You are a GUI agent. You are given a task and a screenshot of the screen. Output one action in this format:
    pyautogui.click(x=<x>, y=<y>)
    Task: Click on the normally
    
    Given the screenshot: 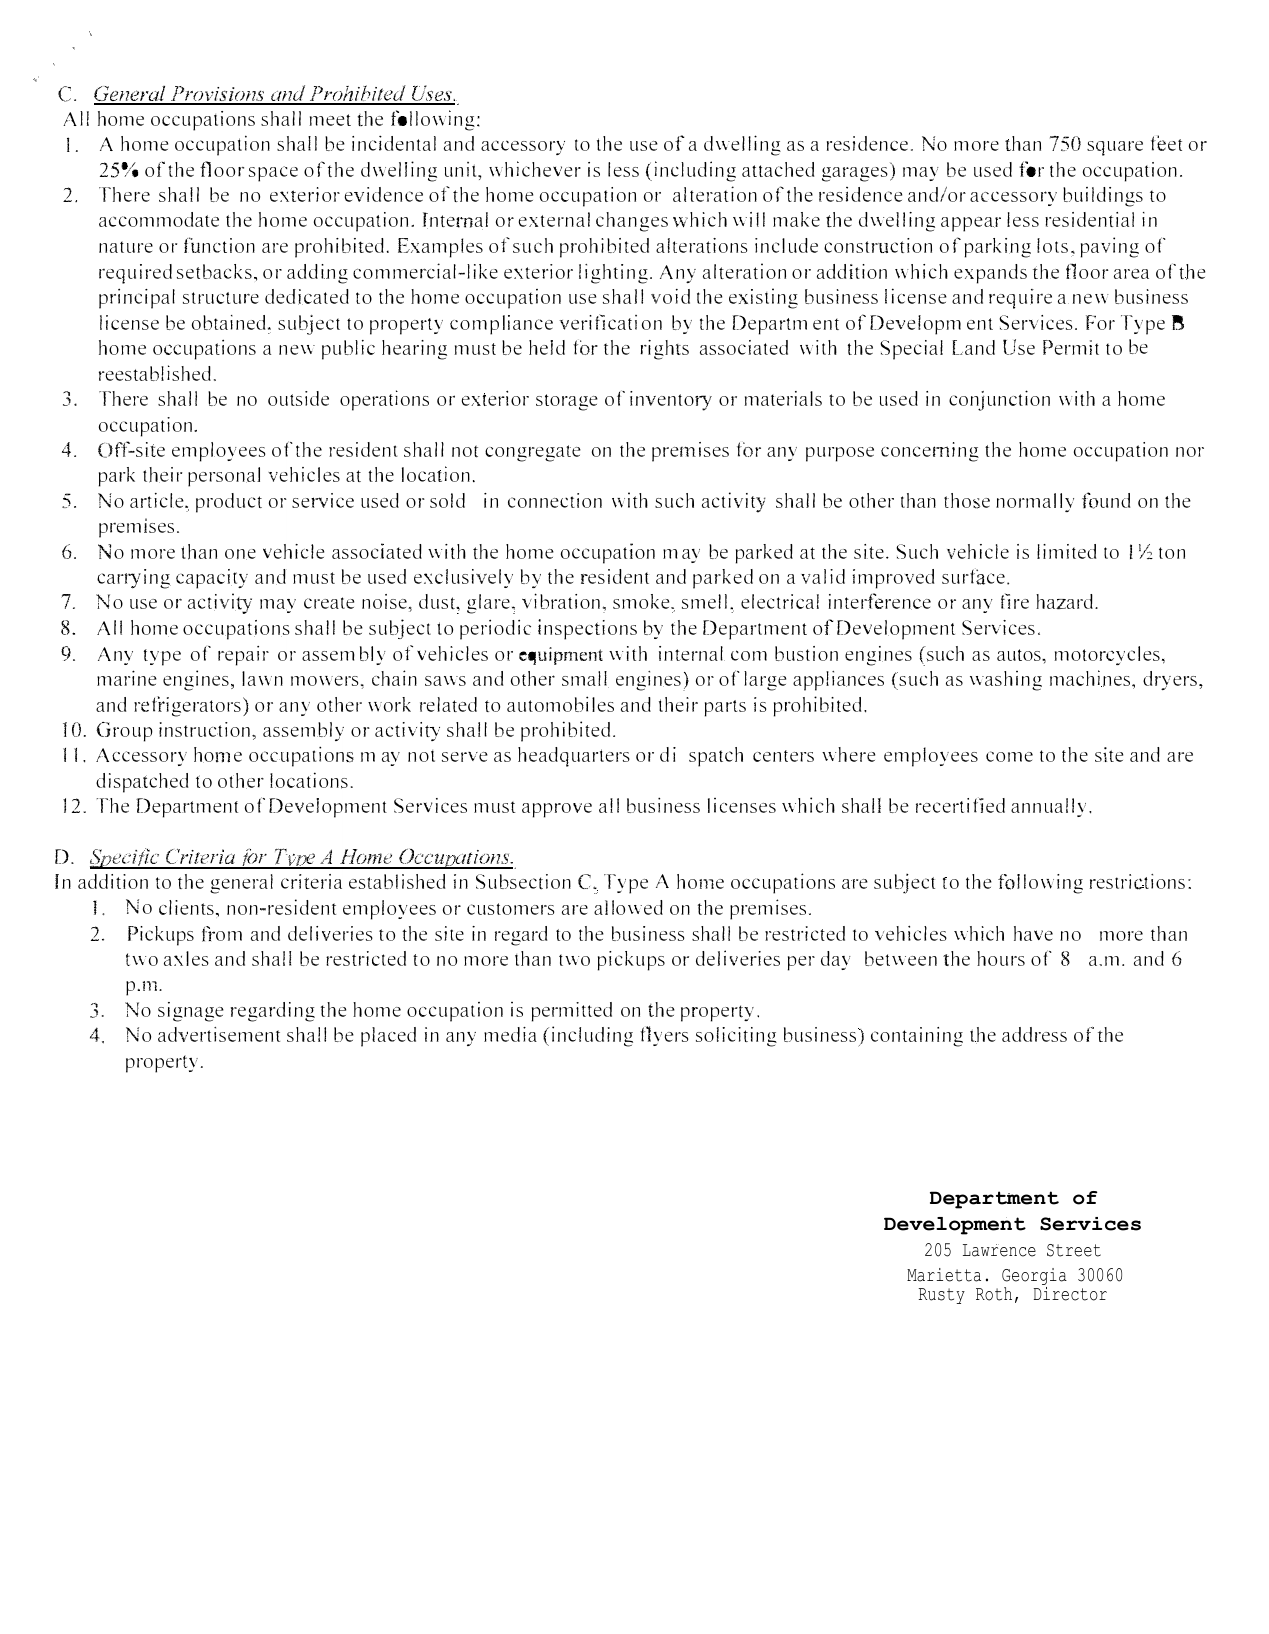 What is the action you would take?
    pyautogui.click(x=1035, y=502)
